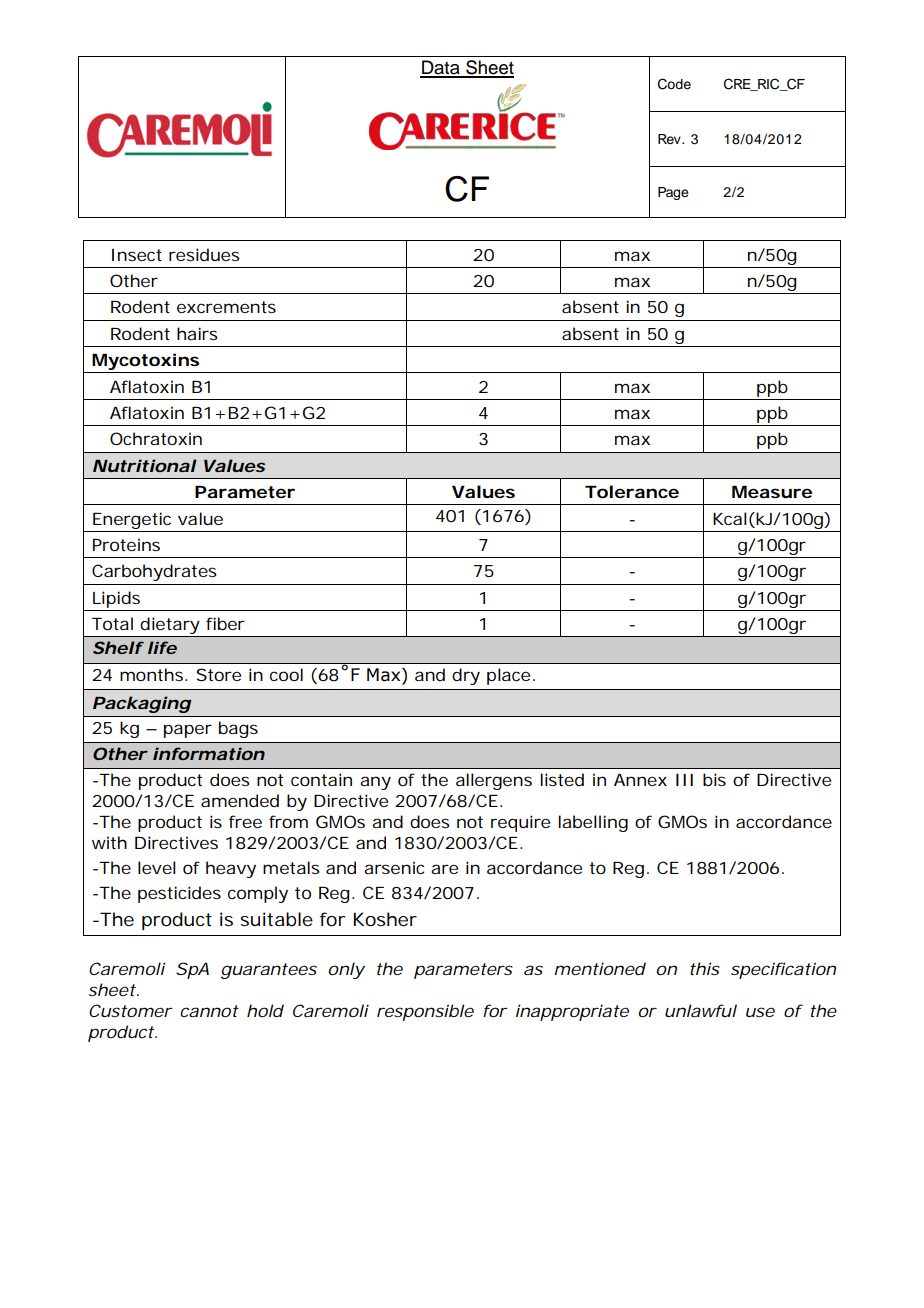  What do you see at coordinates (673, 193) in the image?
I see `Page` at bounding box center [673, 193].
